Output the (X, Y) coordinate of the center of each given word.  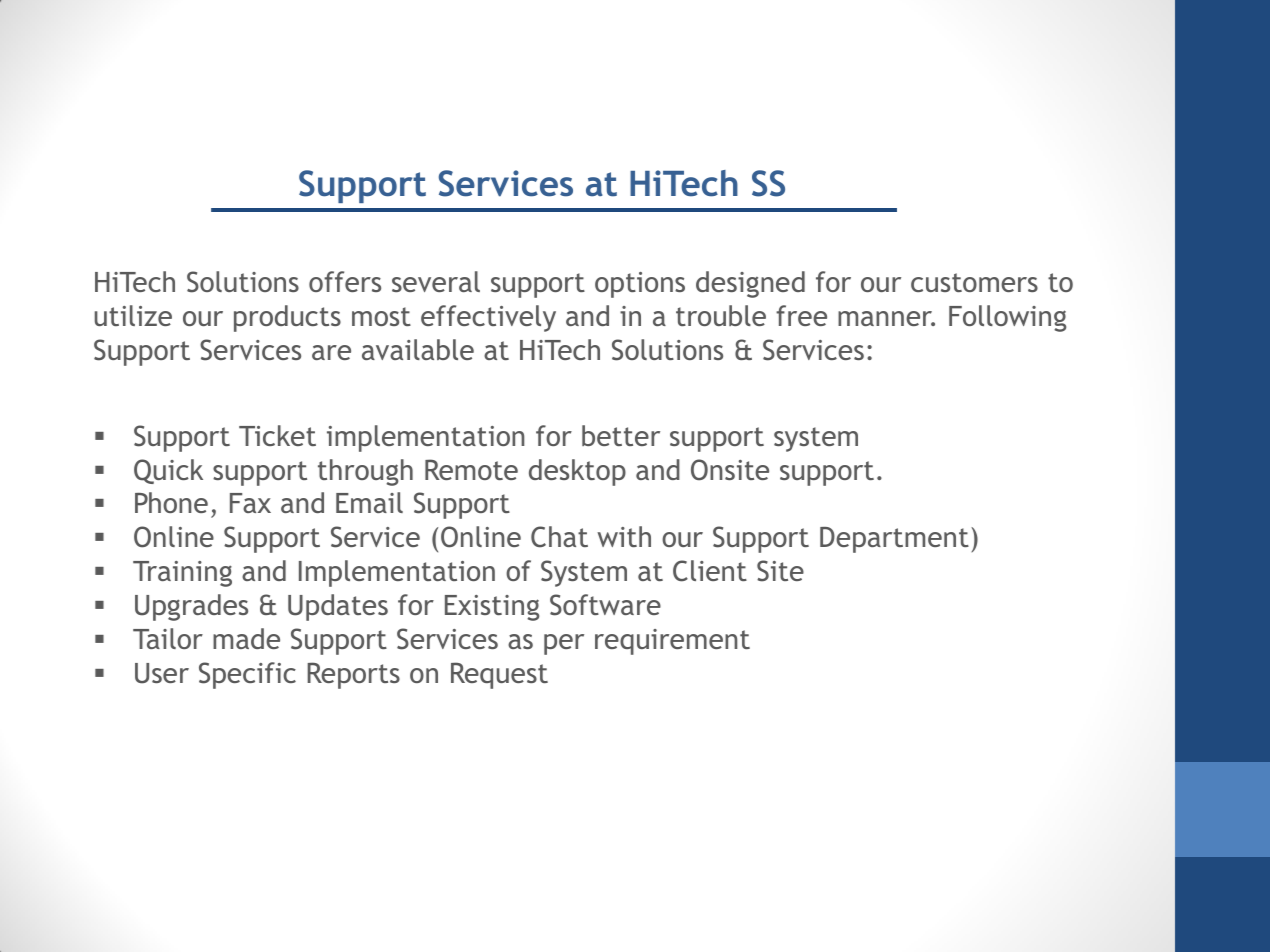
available (418, 349)
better (621, 435)
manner (886, 318)
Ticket (277, 435)
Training (182, 574)
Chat (559, 537)
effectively (488, 318)
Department (894, 540)
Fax (250, 503)
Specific (247, 675)
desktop (577, 472)
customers (974, 282)
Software (605, 605)
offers (345, 281)
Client (710, 571)
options (640, 285)
